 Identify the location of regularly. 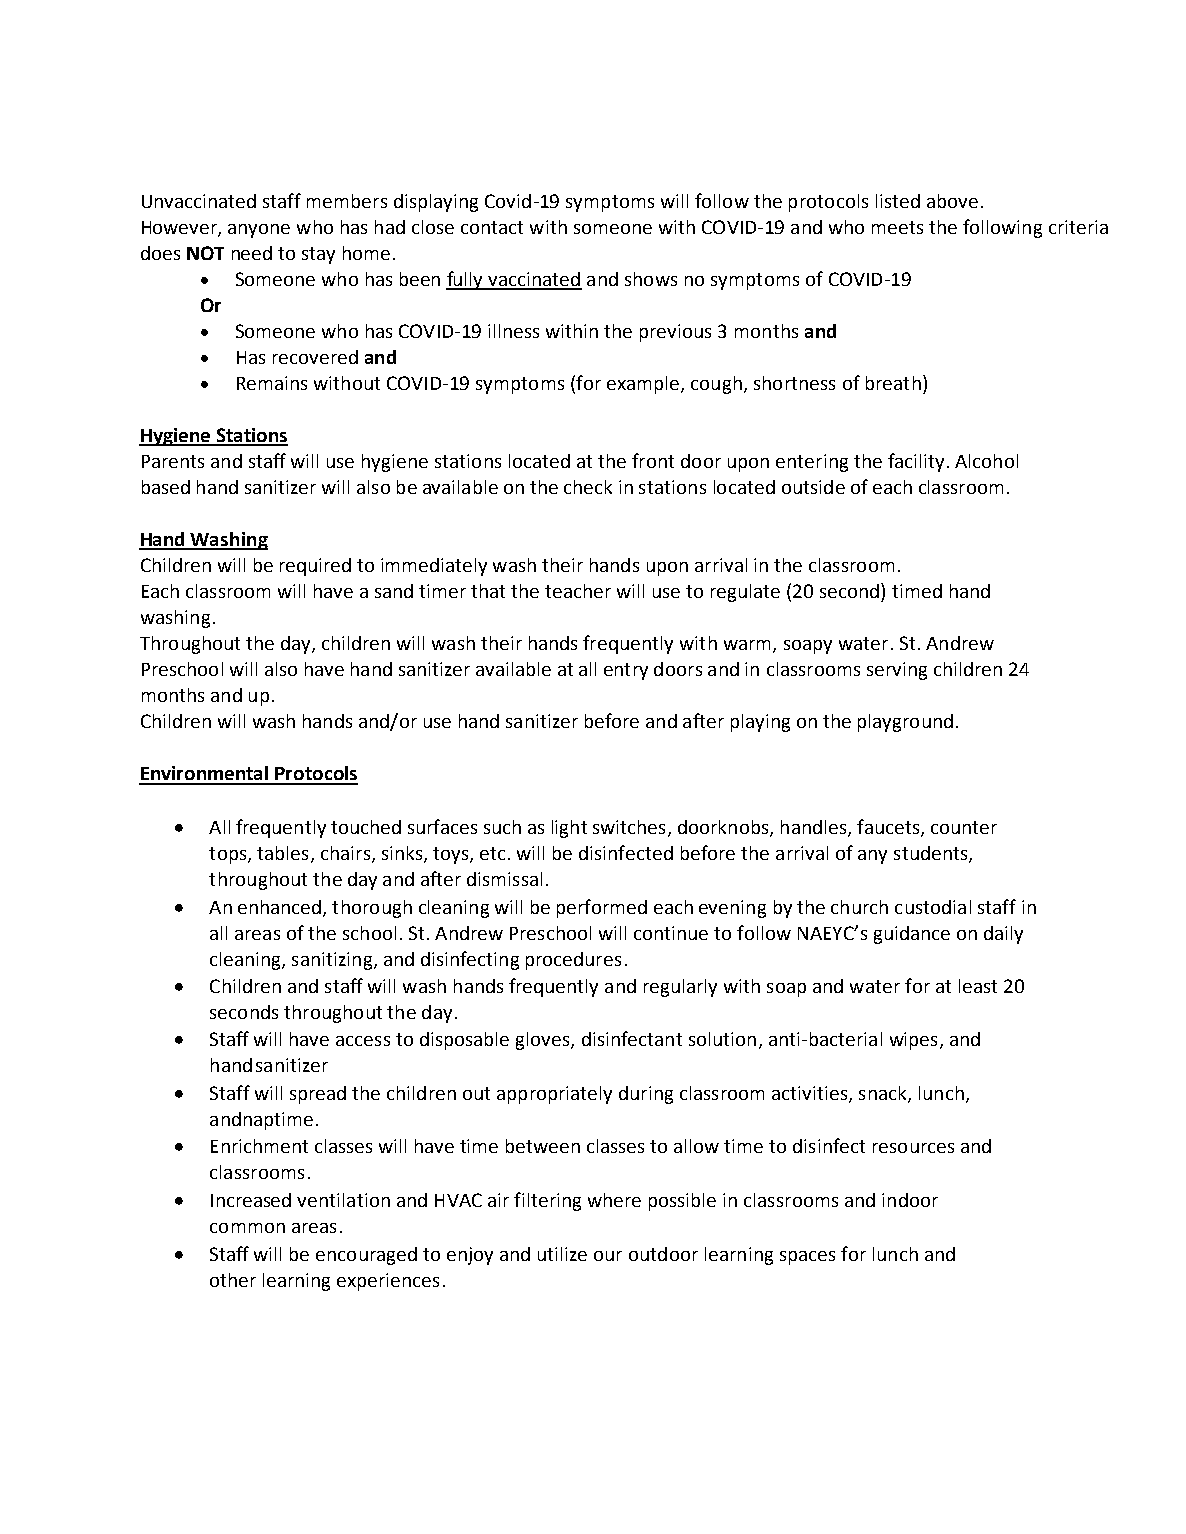
(680, 988).
